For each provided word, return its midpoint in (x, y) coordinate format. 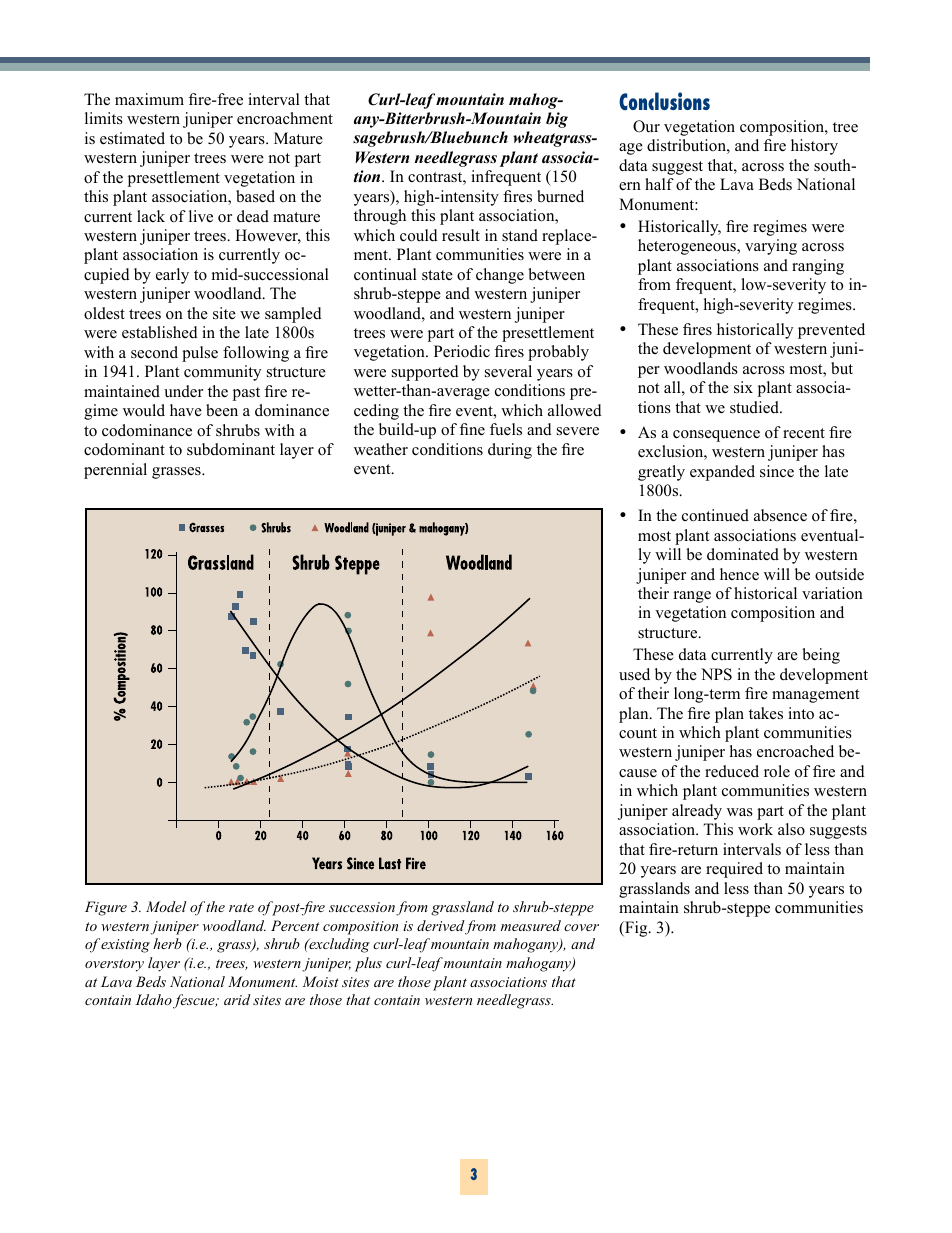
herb (167, 943)
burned (560, 196)
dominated (743, 554)
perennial (115, 471)
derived (441, 925)
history (814, 147)
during (510, 451)
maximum (149, 99)
